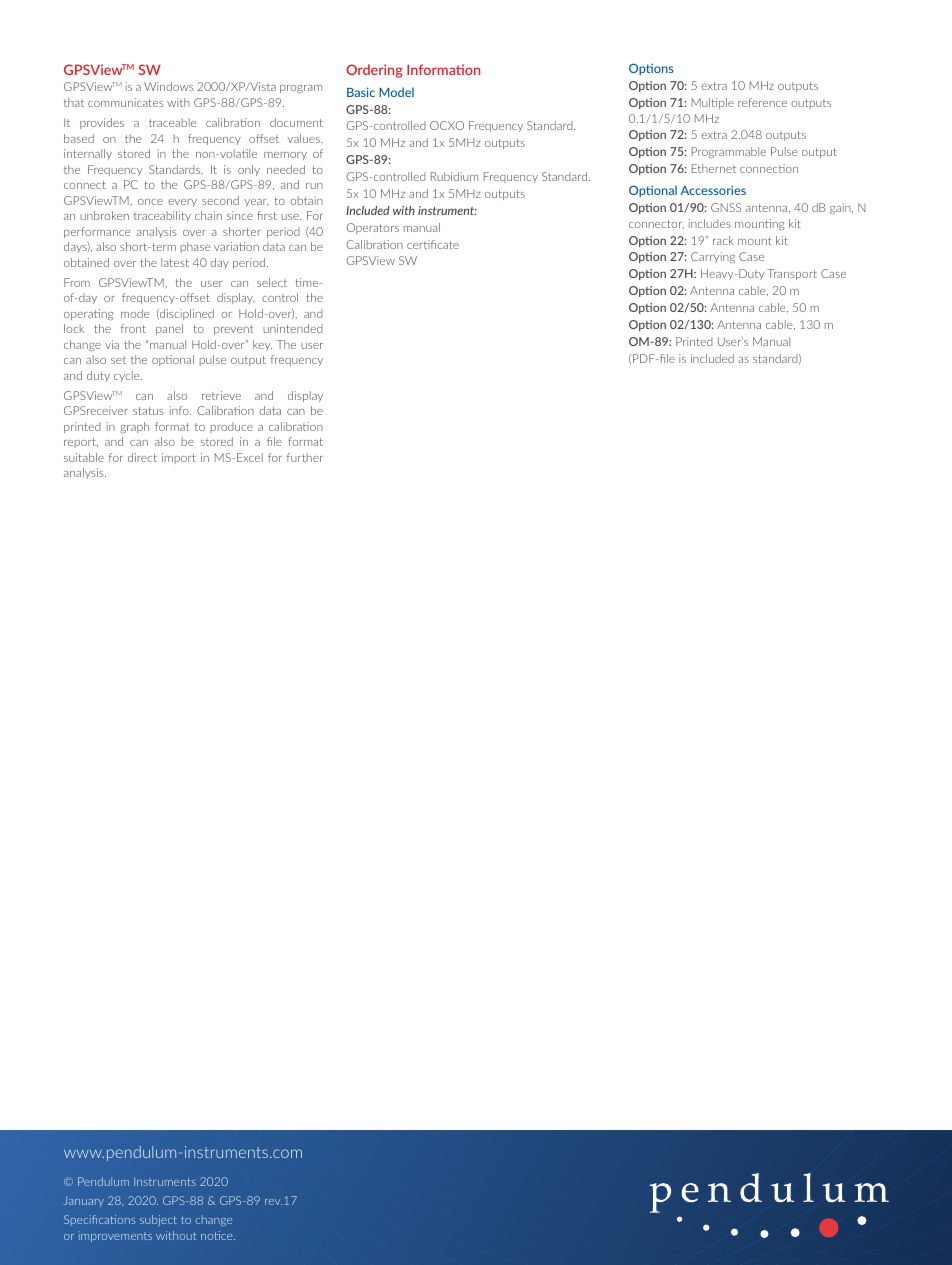  Describe the element at coordinates (305, 457) in the screenshot. I see `further` at that location.
